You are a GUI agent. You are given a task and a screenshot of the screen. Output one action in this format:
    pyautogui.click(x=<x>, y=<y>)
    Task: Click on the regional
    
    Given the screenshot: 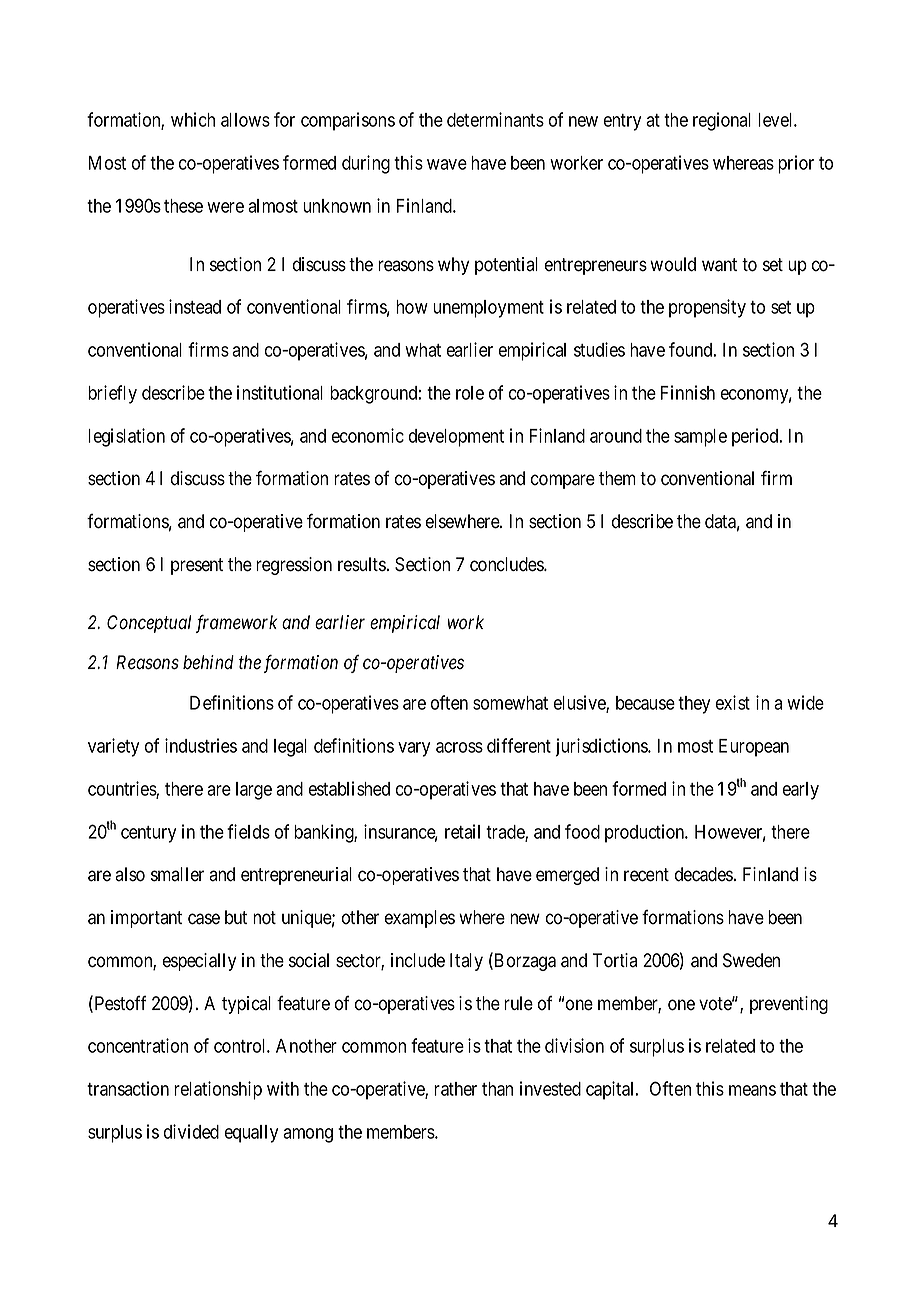 What is the action you would take?
    pyautogui.click(x=722, y=121)
